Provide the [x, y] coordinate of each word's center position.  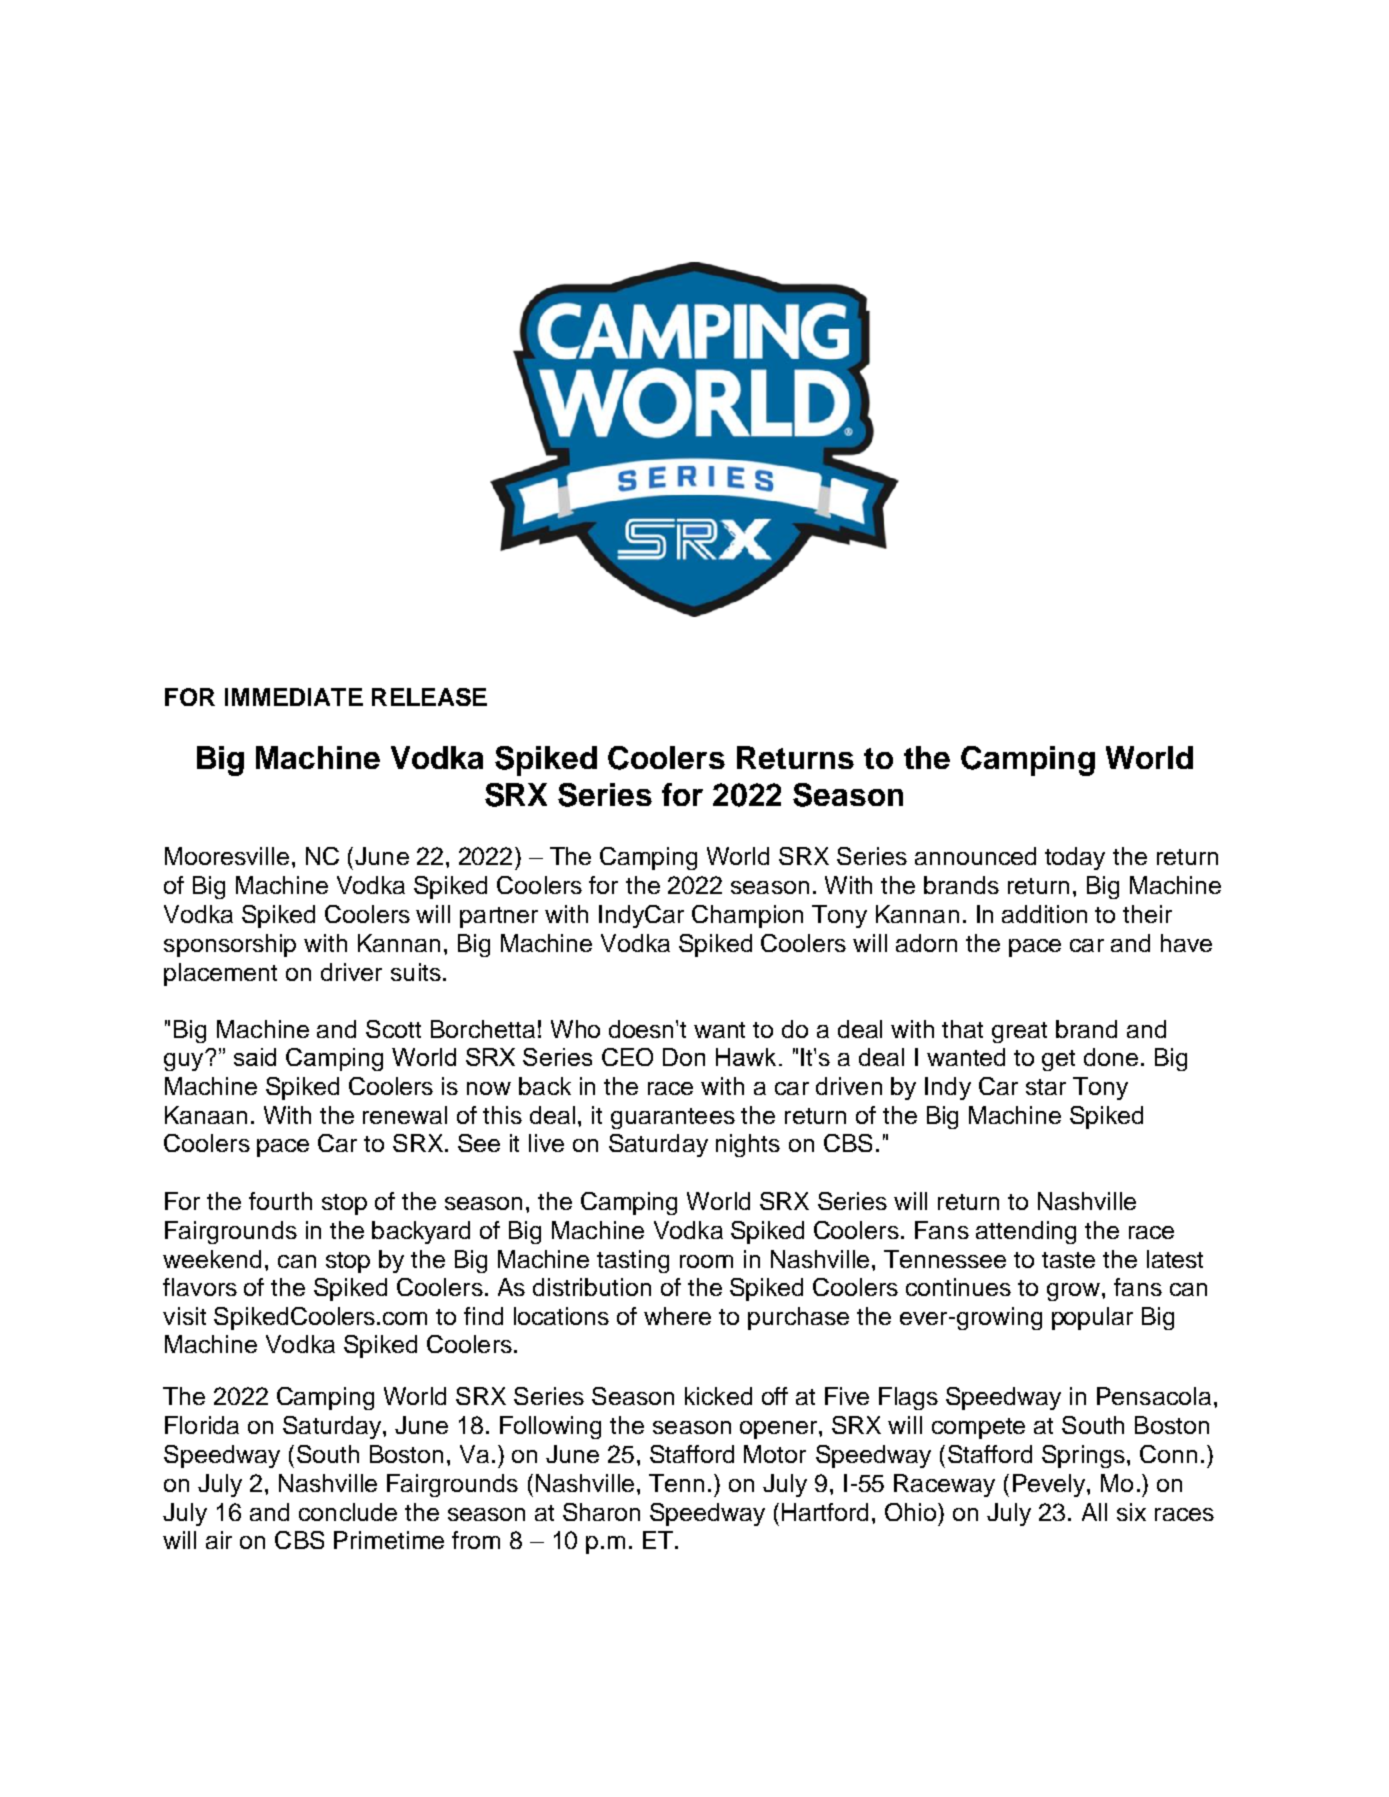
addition [1044, 914]
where [677, 1316]
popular [1092, 1318]
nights [748, 1145]
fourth [280, 1201]
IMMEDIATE [294, 697]
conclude [348, 1512]
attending [1026, 1232]
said [255, 1057]
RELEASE [429, 697]
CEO [627, 1057]
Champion [747, 916]
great [1019, 1032]
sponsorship [230, 945]
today [1075, 858]
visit [184, 1316]
